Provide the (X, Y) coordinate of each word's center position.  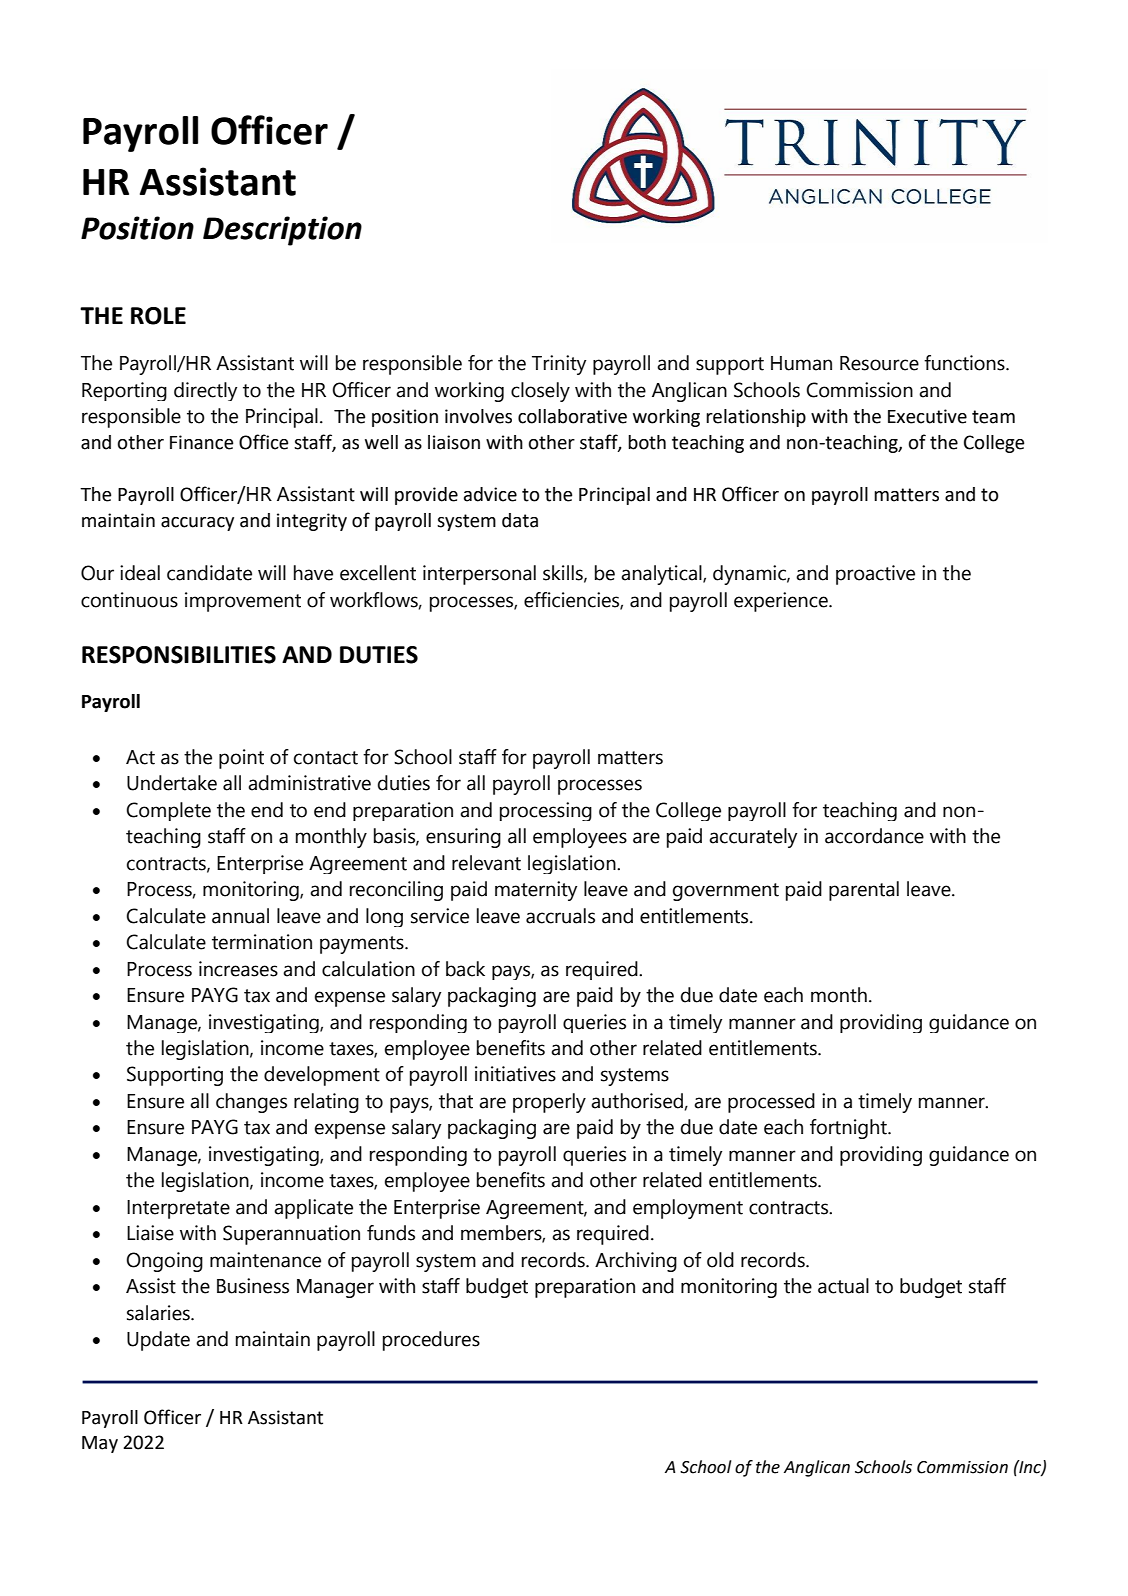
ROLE (158, 316)
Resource (879, 363)
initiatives (515, 1074)
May (100, 1444)
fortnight (849, 1129)
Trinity (559, 365)
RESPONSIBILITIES (179, 655)
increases (238, 969)
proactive (875, 575)
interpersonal (479, 575)
